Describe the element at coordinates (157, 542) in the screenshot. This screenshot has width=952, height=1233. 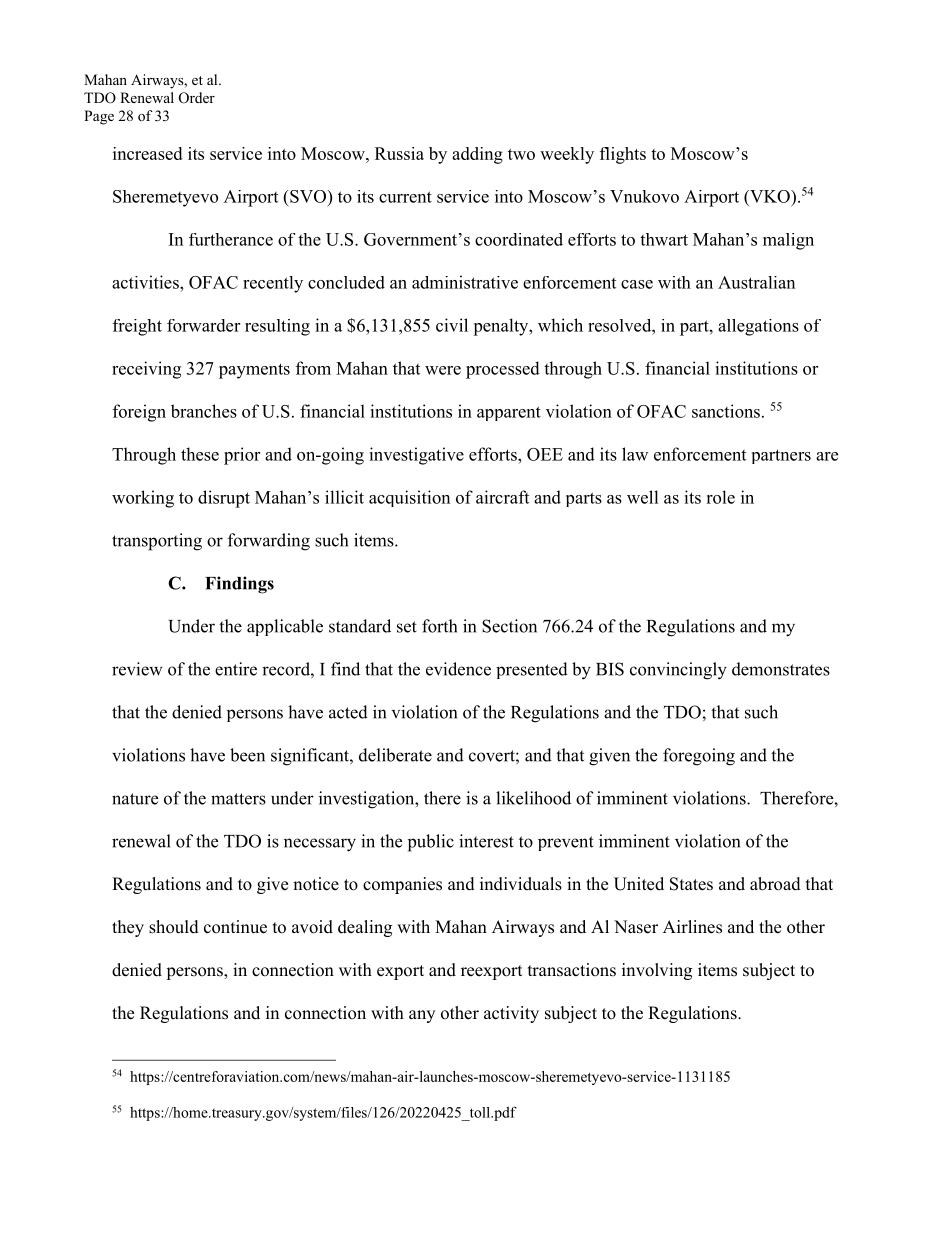
I see `transporting` at that location.
